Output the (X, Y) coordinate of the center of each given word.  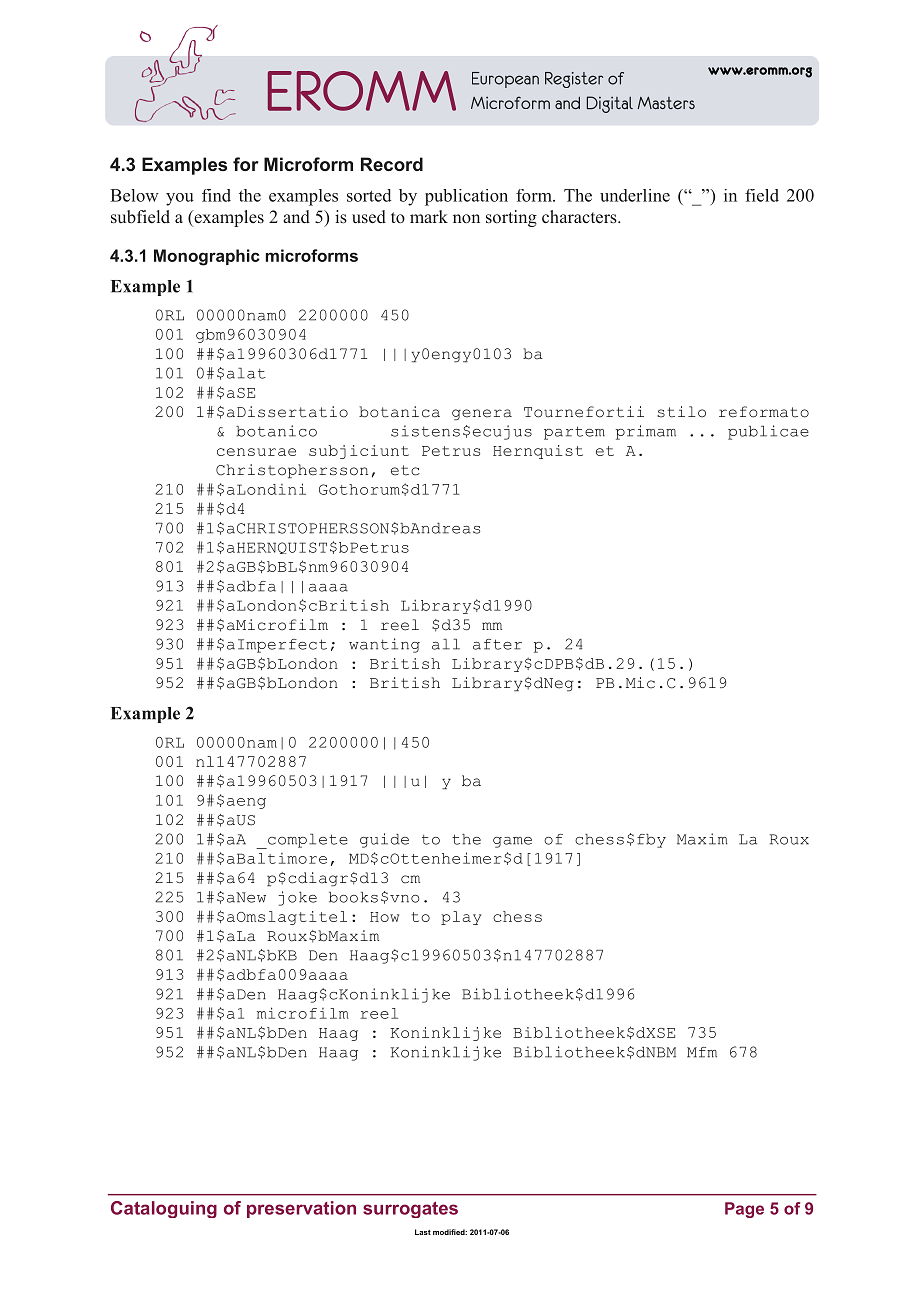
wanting (384, 645)
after (497, 644)
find (216, 195)
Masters (666, 102)
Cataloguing (164, 1209)
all (446, 644)
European (505, 80)
